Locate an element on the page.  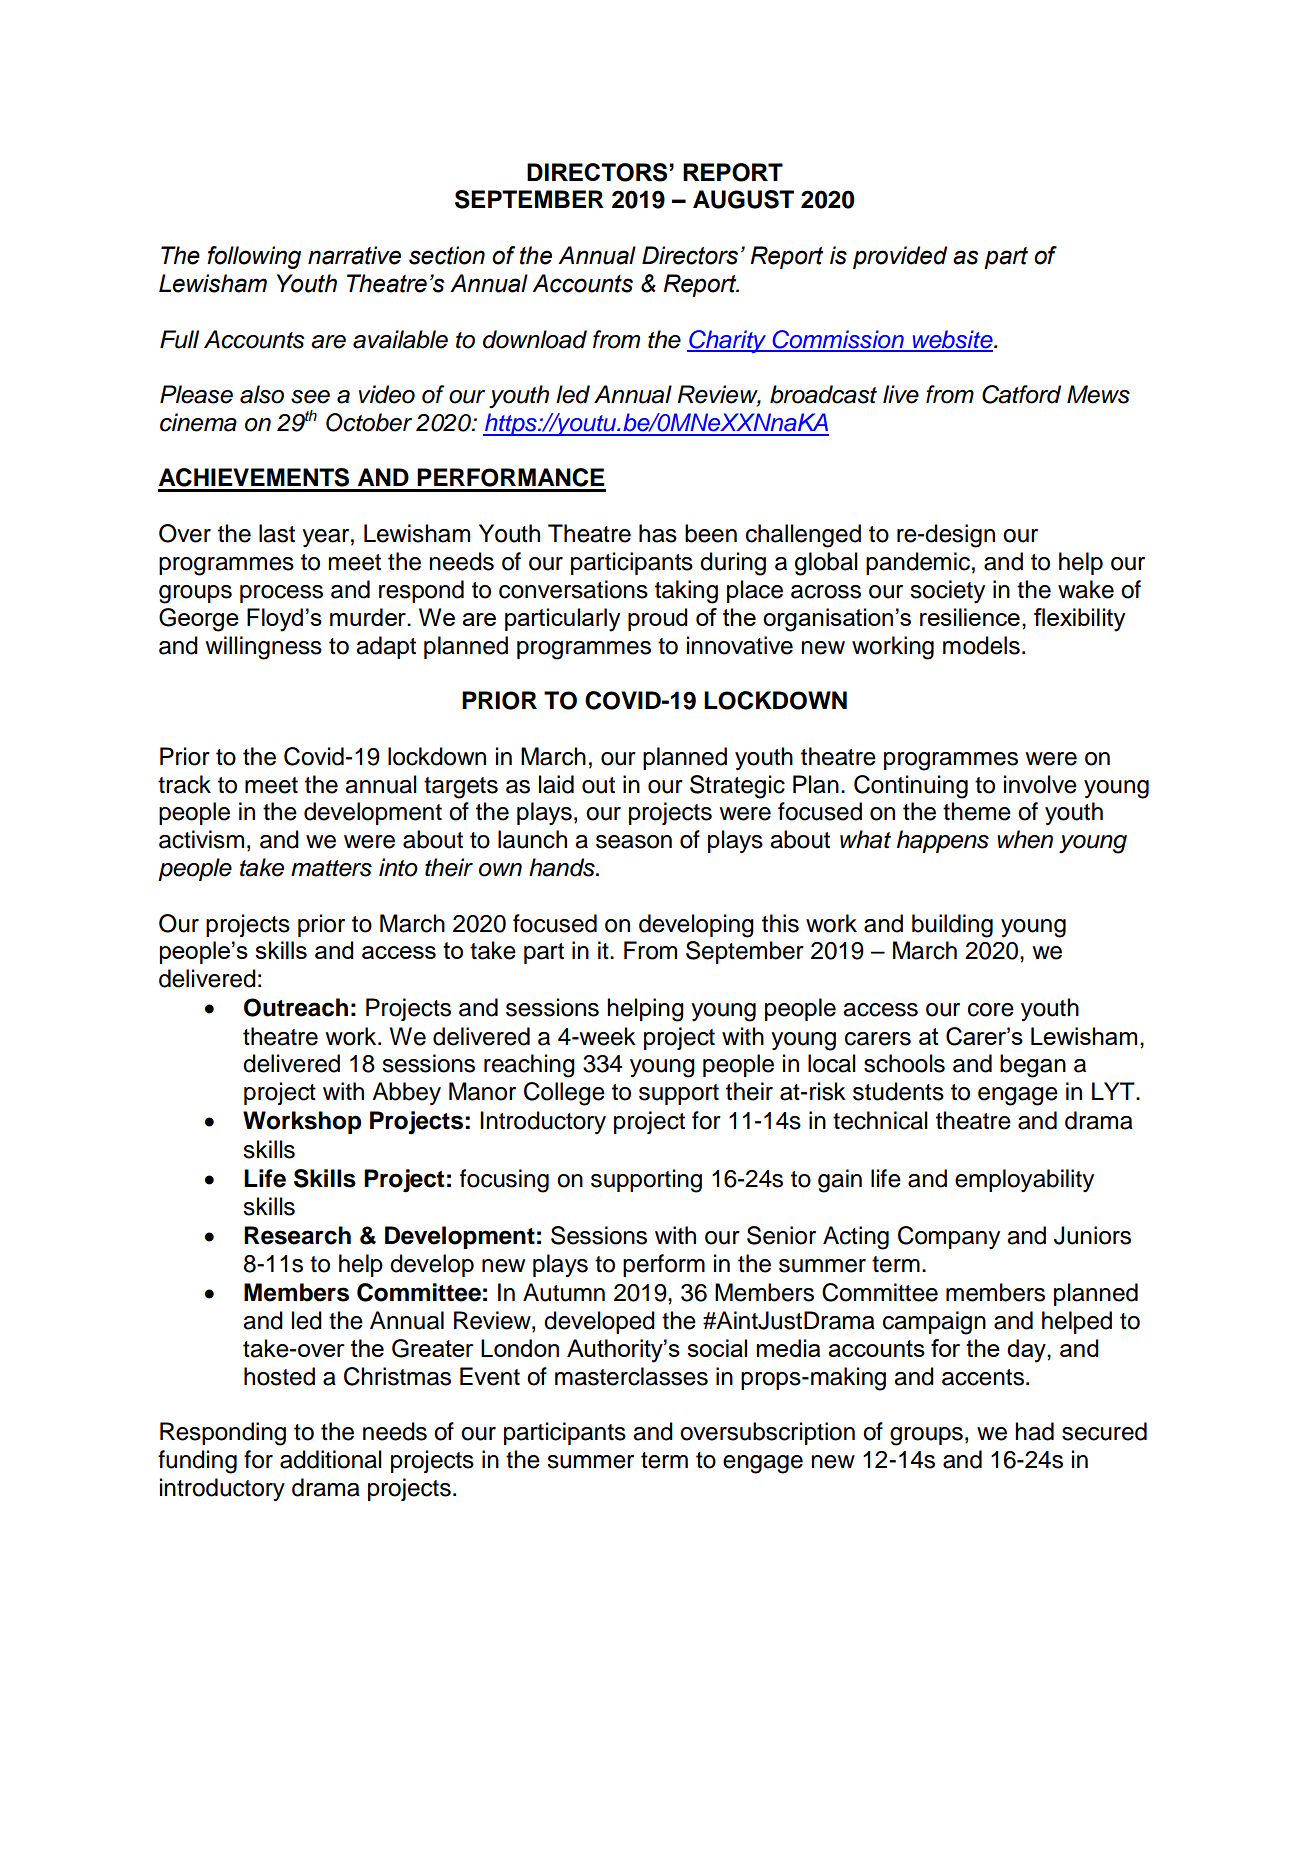
had is located at coordinates (1034, 1431).
